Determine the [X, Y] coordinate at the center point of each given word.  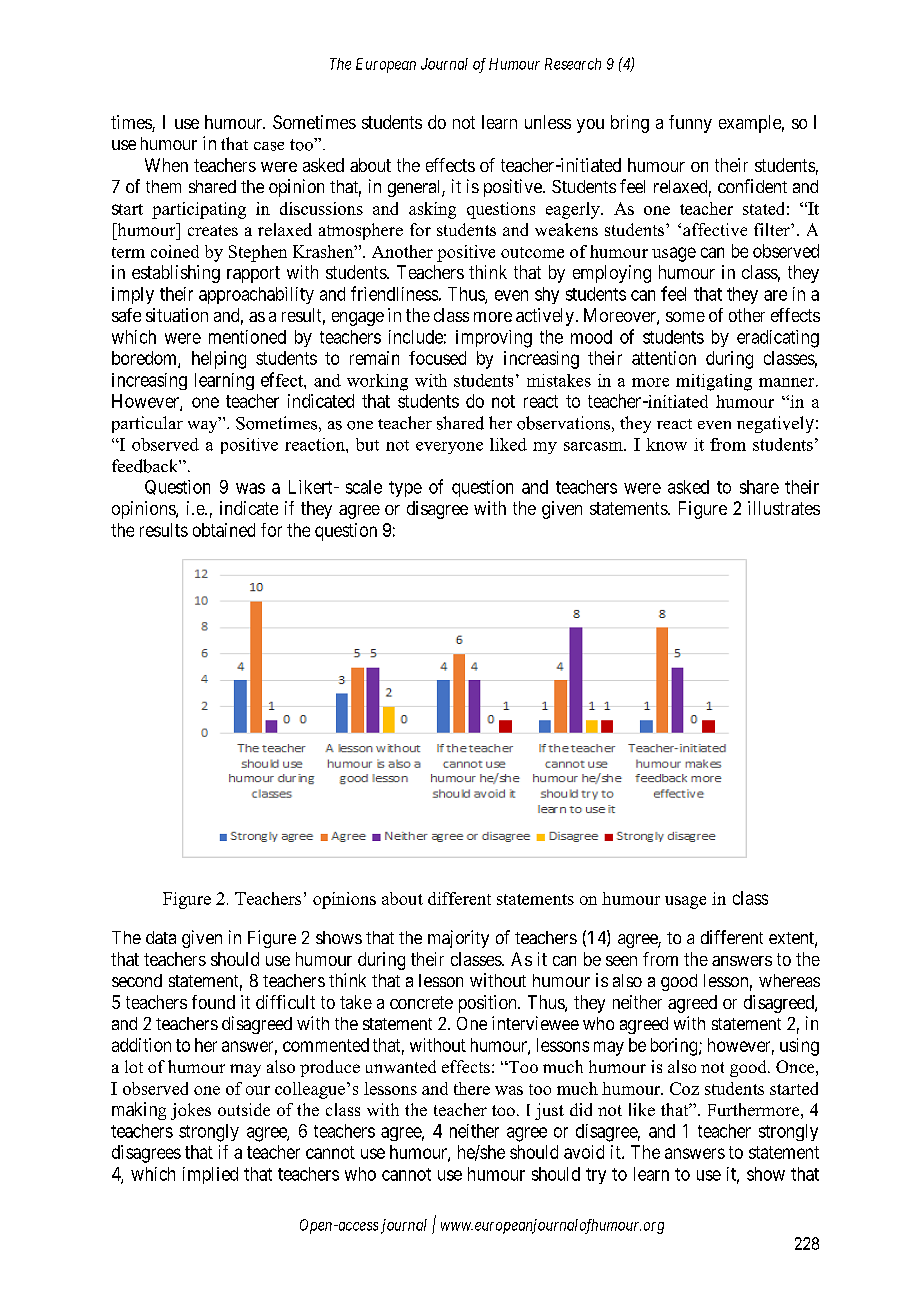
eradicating [778, 339]
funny [690, 124]
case [269, 146]
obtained [224, 530]
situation [177, 315]
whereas [789, 980]
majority [458, 939]
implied [210, 1175]
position [489, 1004]
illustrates [784, 508]
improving [494, 339]
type [405, 489]
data [161, 937]
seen [621, 961]
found [213, 1002]
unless [548, 122]
